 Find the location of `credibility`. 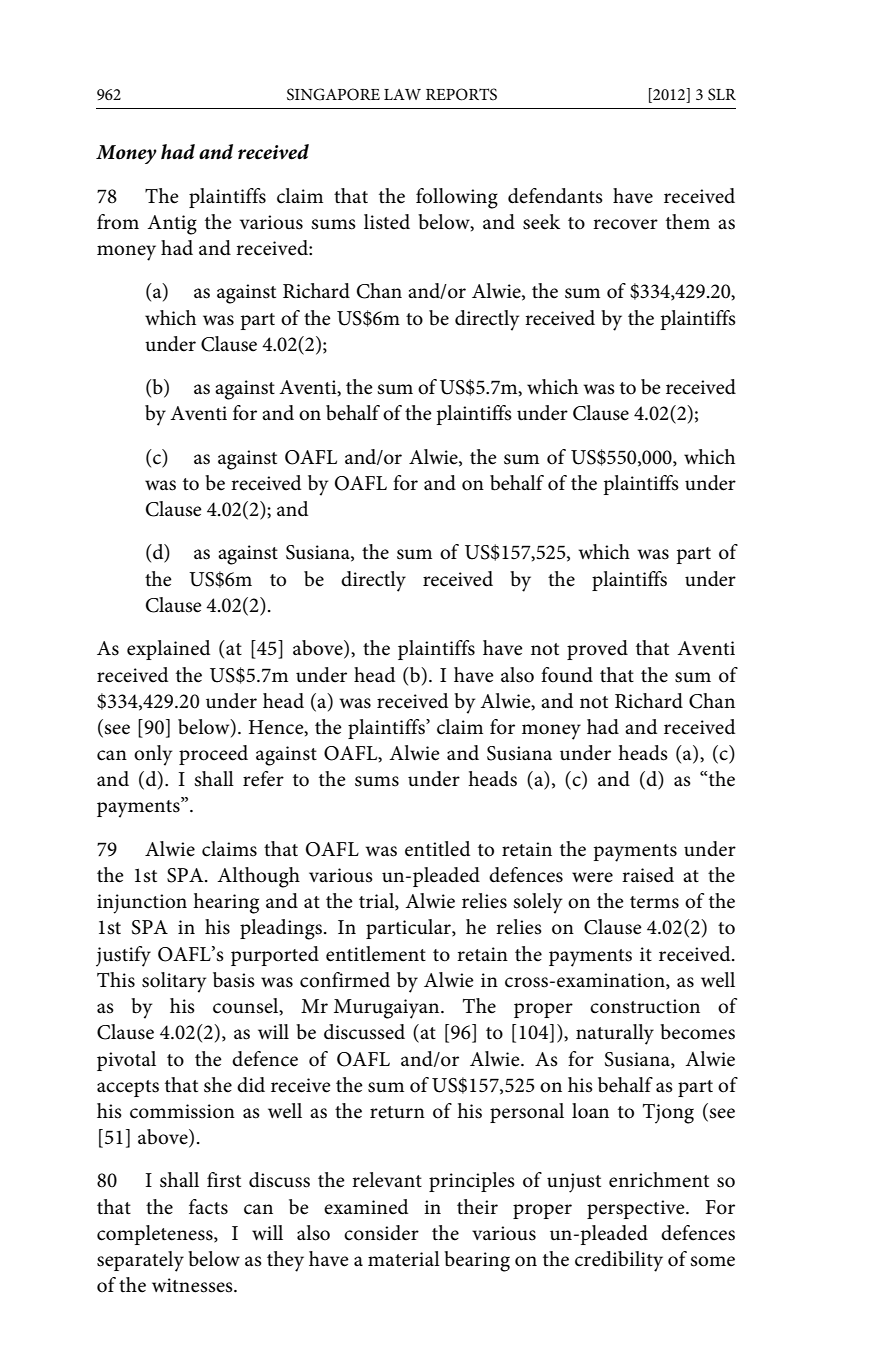

credibility is located at coordinates (619, 1261).
